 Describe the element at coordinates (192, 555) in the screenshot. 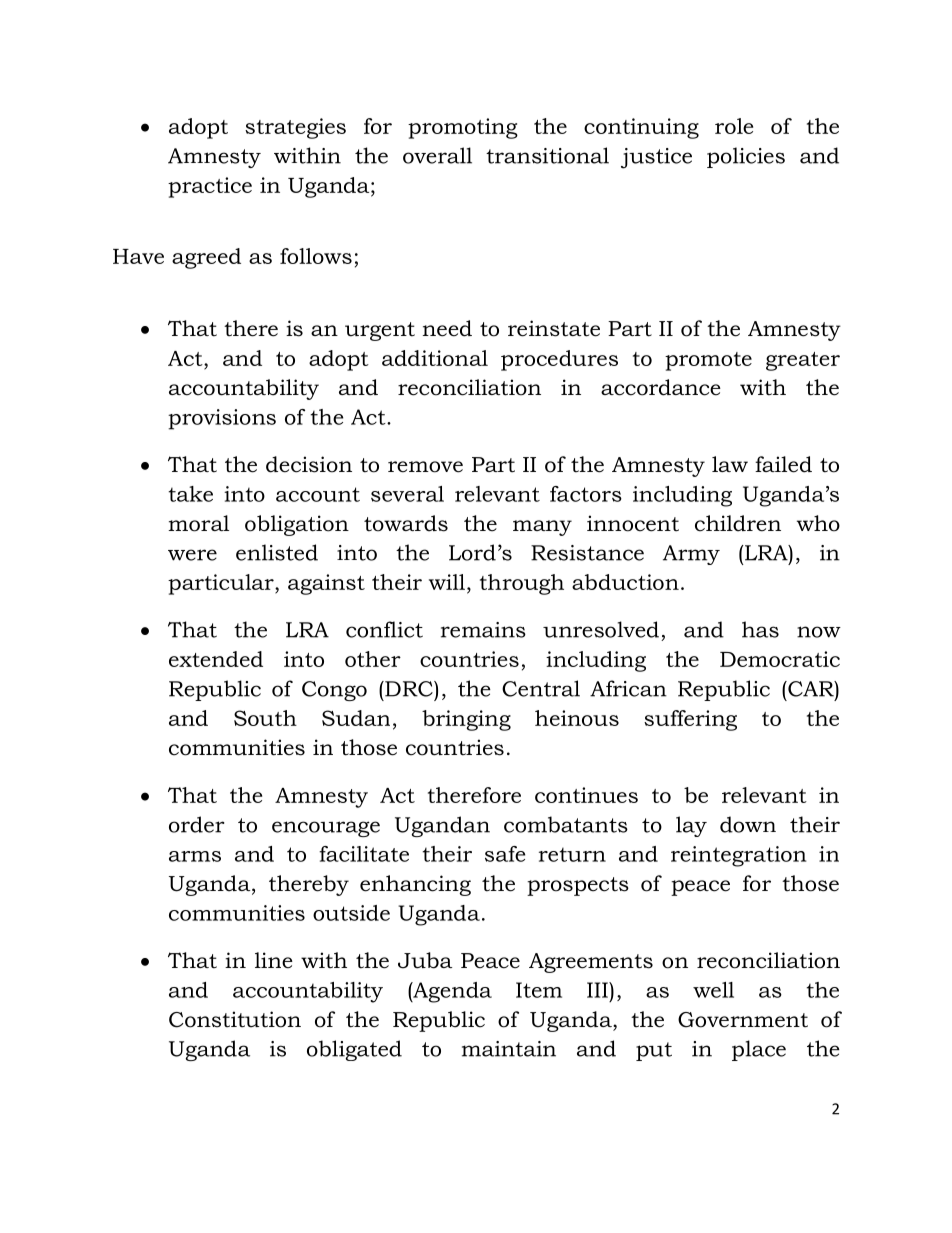

I see `were` at that location.
